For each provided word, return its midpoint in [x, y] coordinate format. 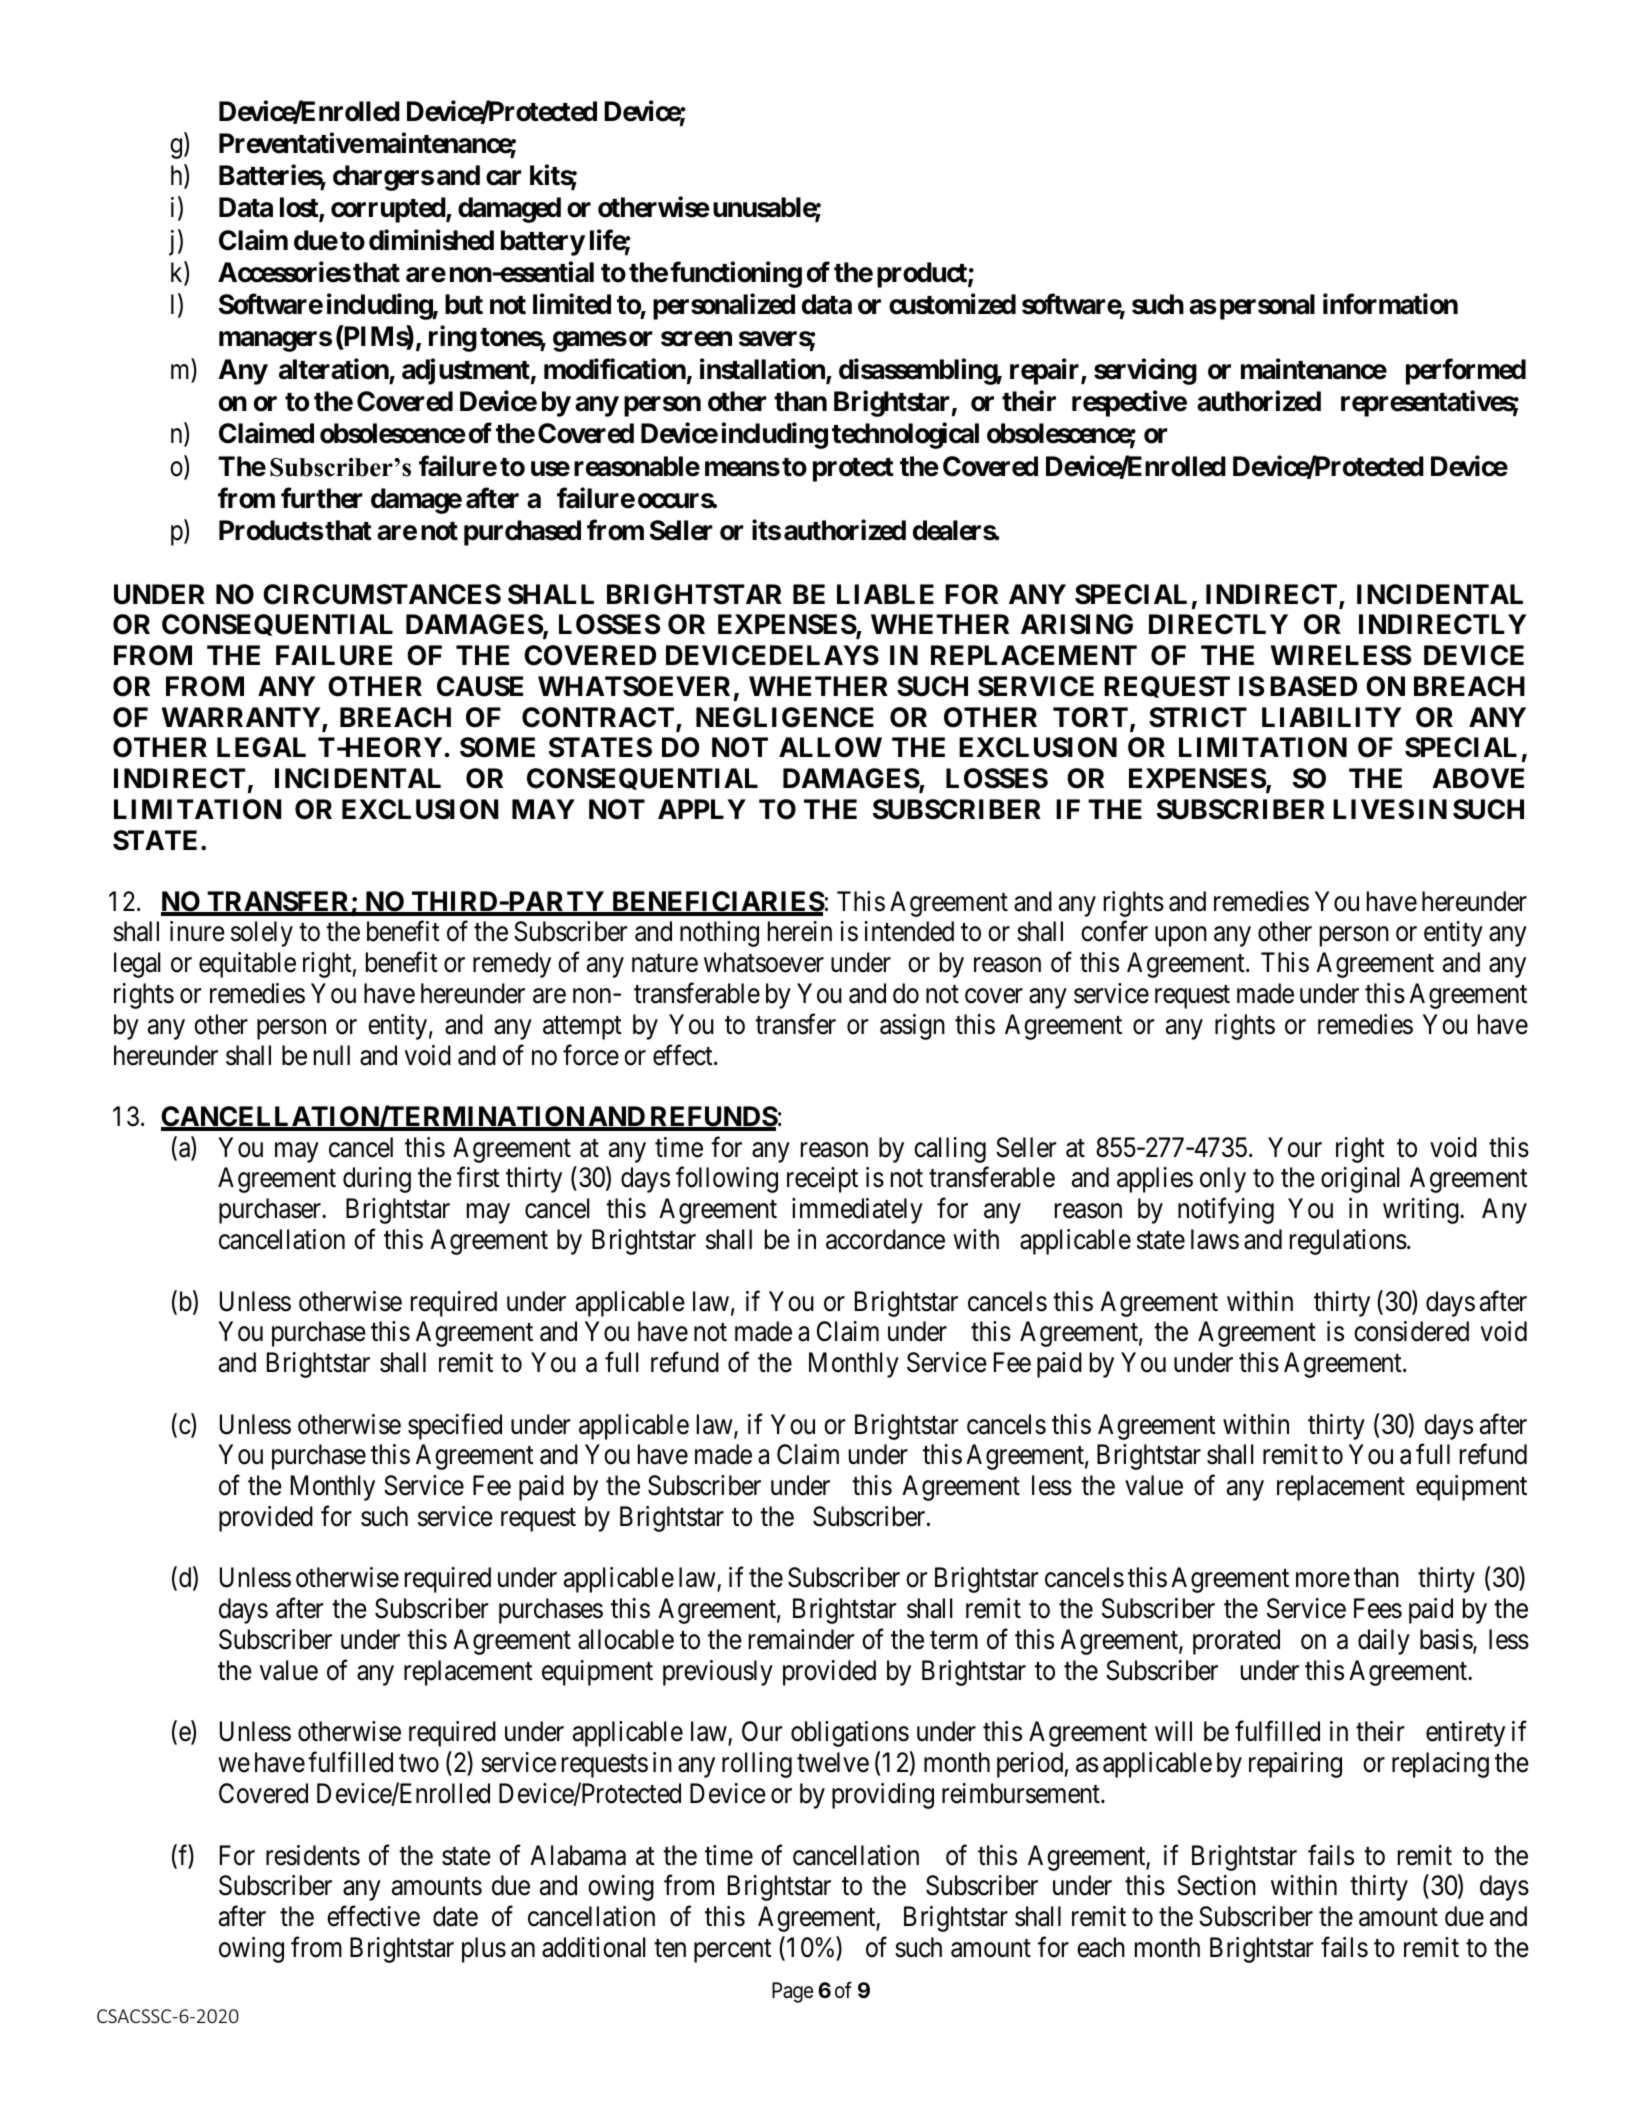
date [455, 1916]
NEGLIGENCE [785, 717]
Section [1216, 1885]
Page [792, 1992]
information [1390, 304]
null [332, 1055]
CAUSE [480, 686]
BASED [1313, 686]
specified [455, 1426]
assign [912, 1027]
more [1323, 1580]
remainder [801, 1639]
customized [952, 304]
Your [1295, 1147]
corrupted [389, 210]
